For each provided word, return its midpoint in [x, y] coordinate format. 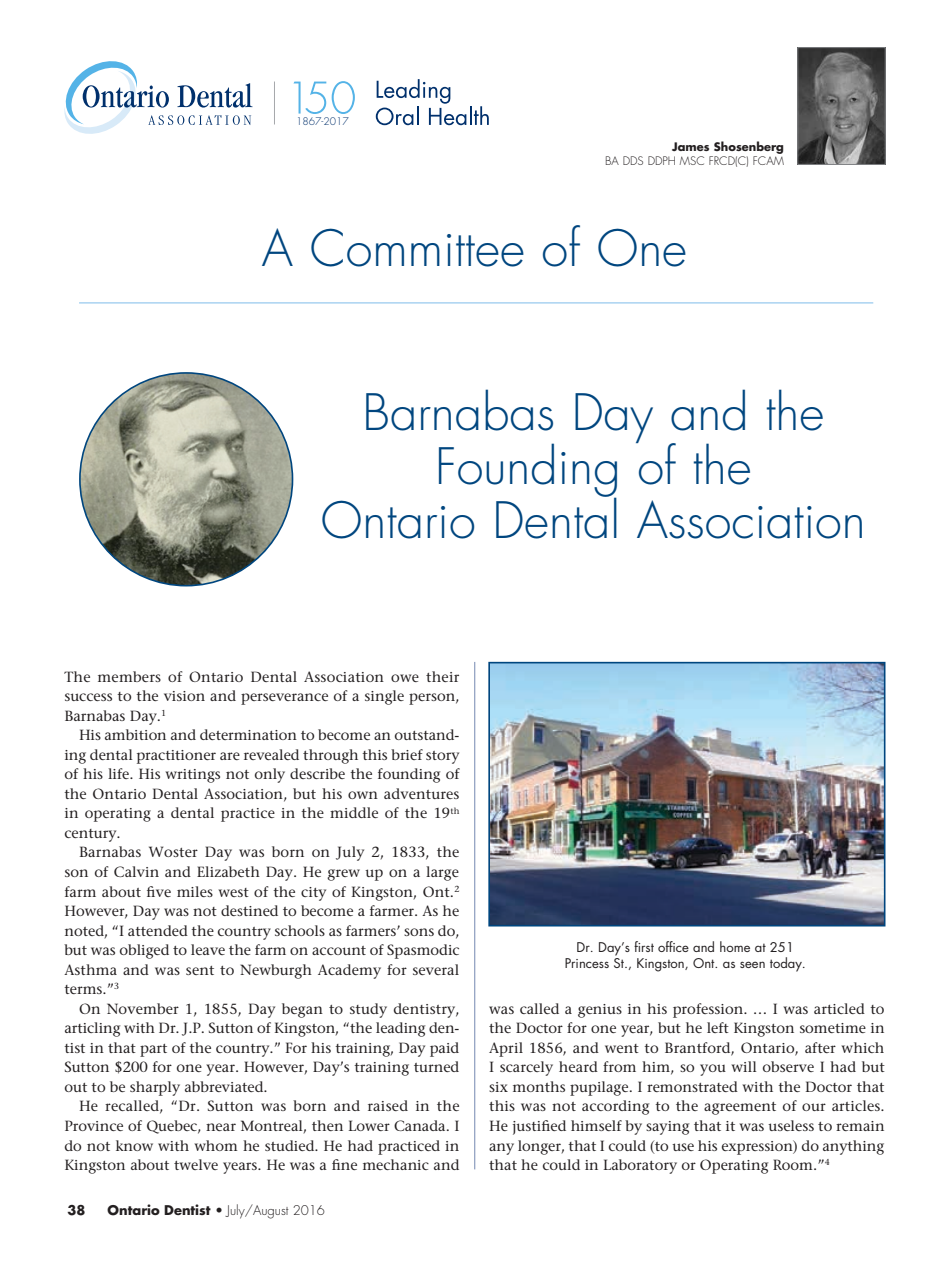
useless [791, 1125]
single [384, 697]
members [129, 676]
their [442, 676]
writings [192, 776]
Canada [421, 1125]
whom [215, 1145]
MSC [691, 160]
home [735, 946]
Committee [417, 247]
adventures [421, 793]
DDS [633, 160]
